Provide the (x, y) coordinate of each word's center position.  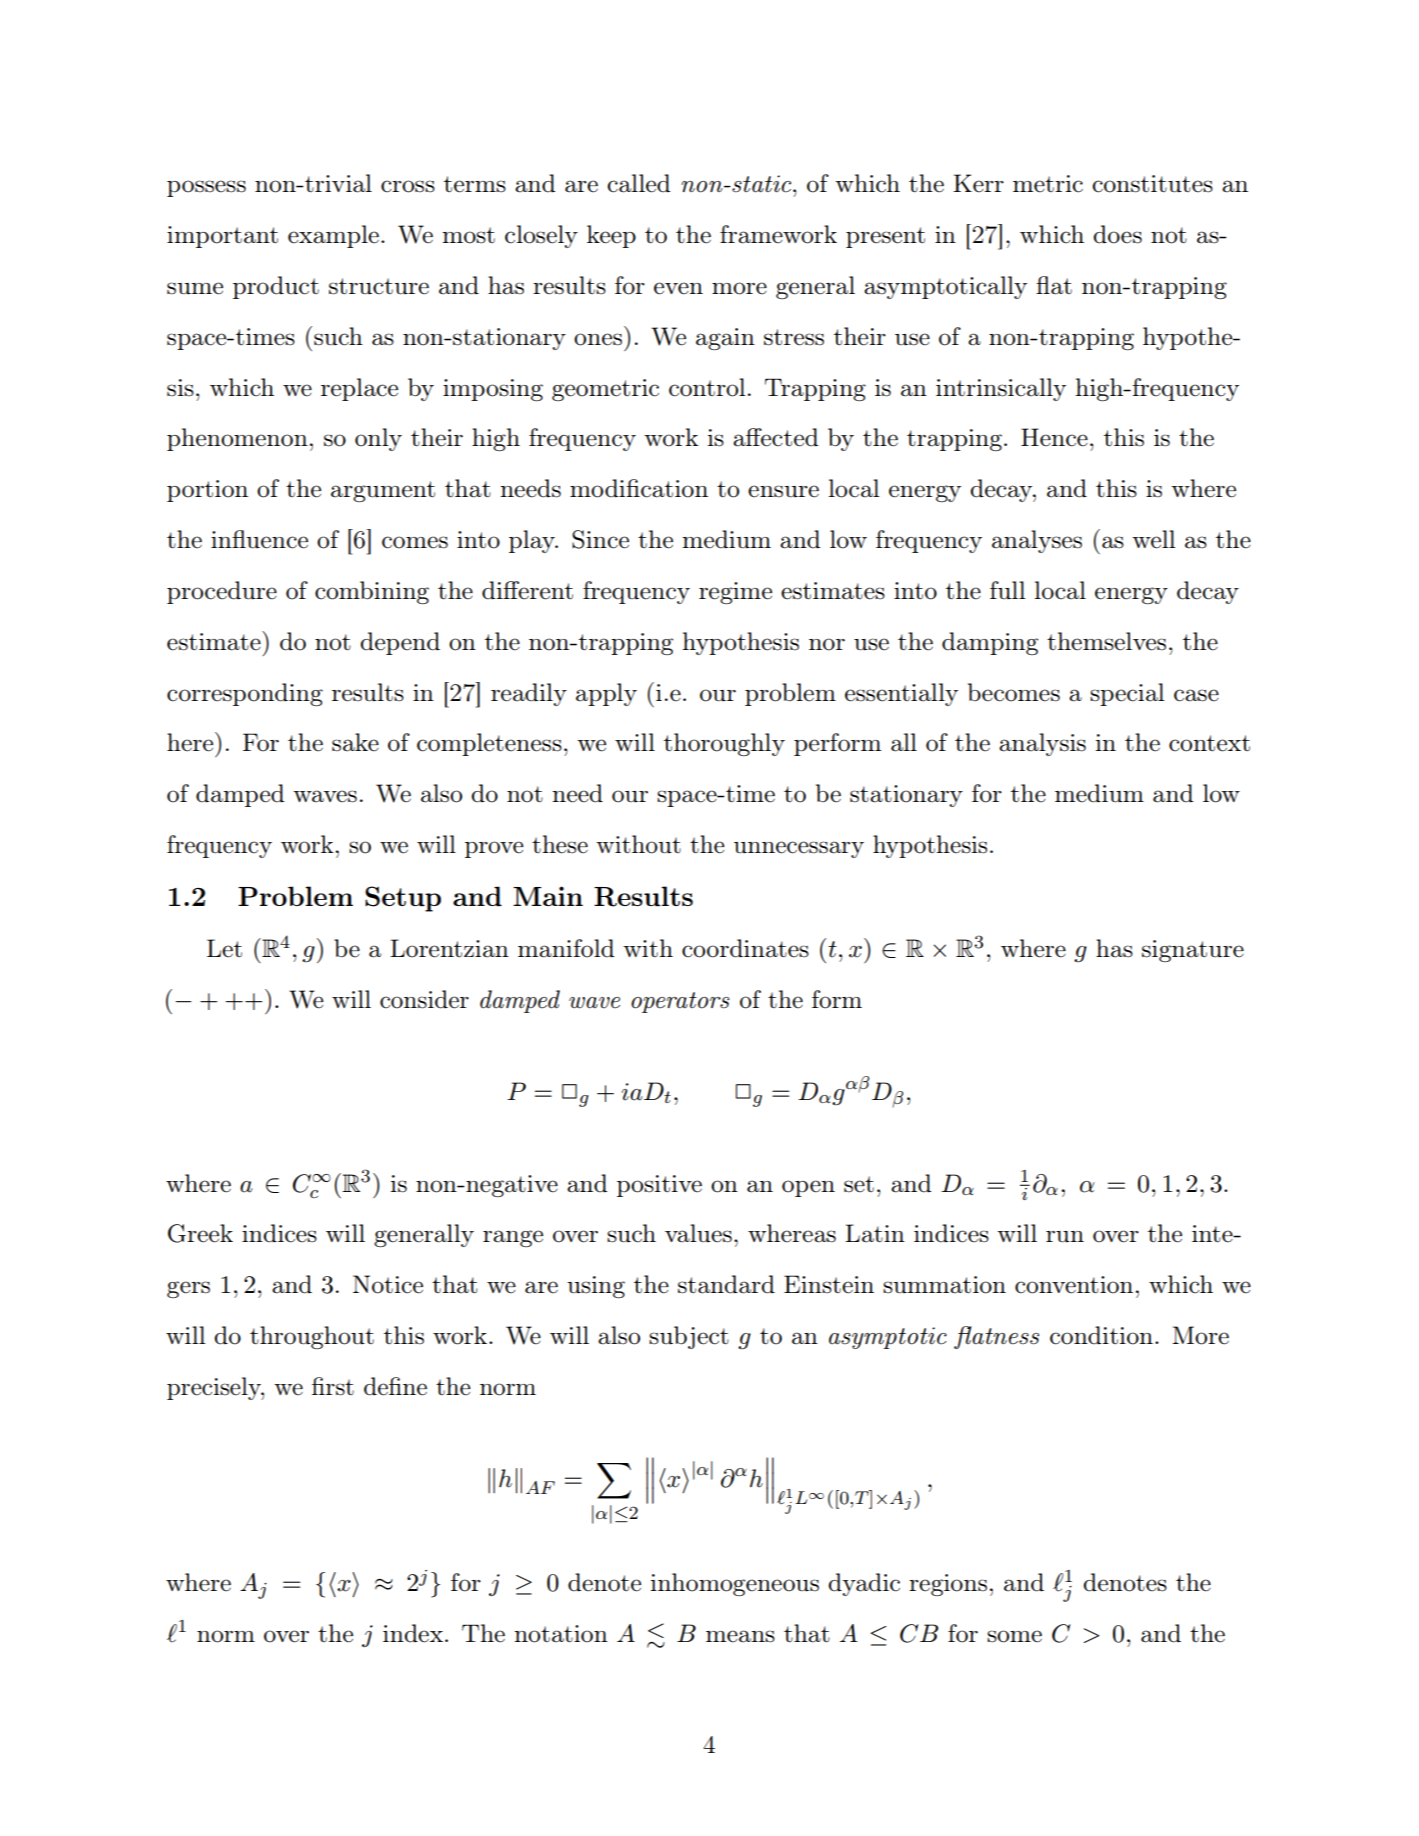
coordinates (745, 948)
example (333, 236)
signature (1193, 951)
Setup (403, 899)
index (413, 1633)
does (1117, 234)
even (678, 288)
